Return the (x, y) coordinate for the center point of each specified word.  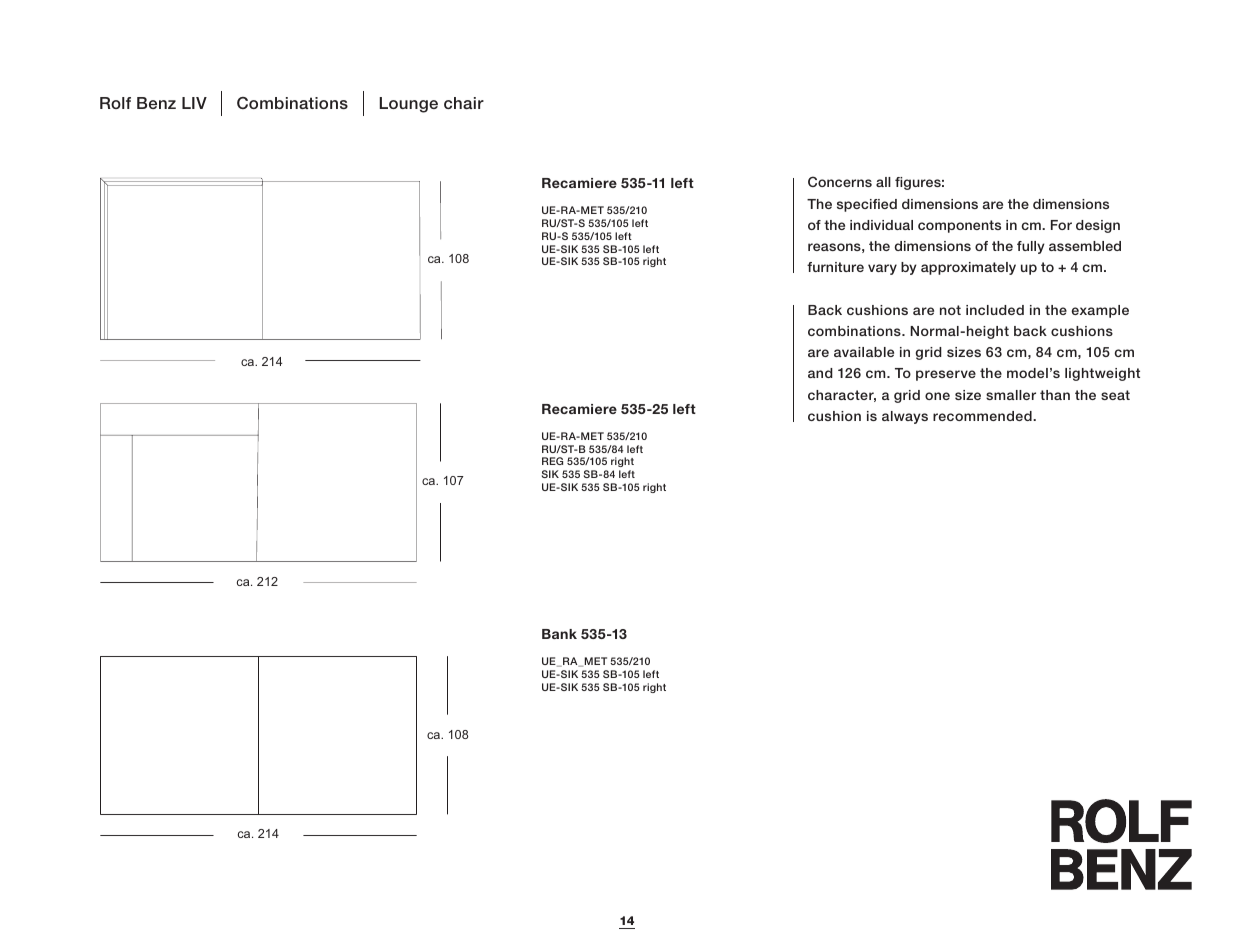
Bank (559, 634)
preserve (946, 375)
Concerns (840, 181)
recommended (983, 416)
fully (1031, 247)
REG (552, 461)
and (820, 373)
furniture (835, 267)
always (905, 417)
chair (464, 103)
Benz (156, 103)
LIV (194, 103)
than (1055, 395)
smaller (1011, 395)
